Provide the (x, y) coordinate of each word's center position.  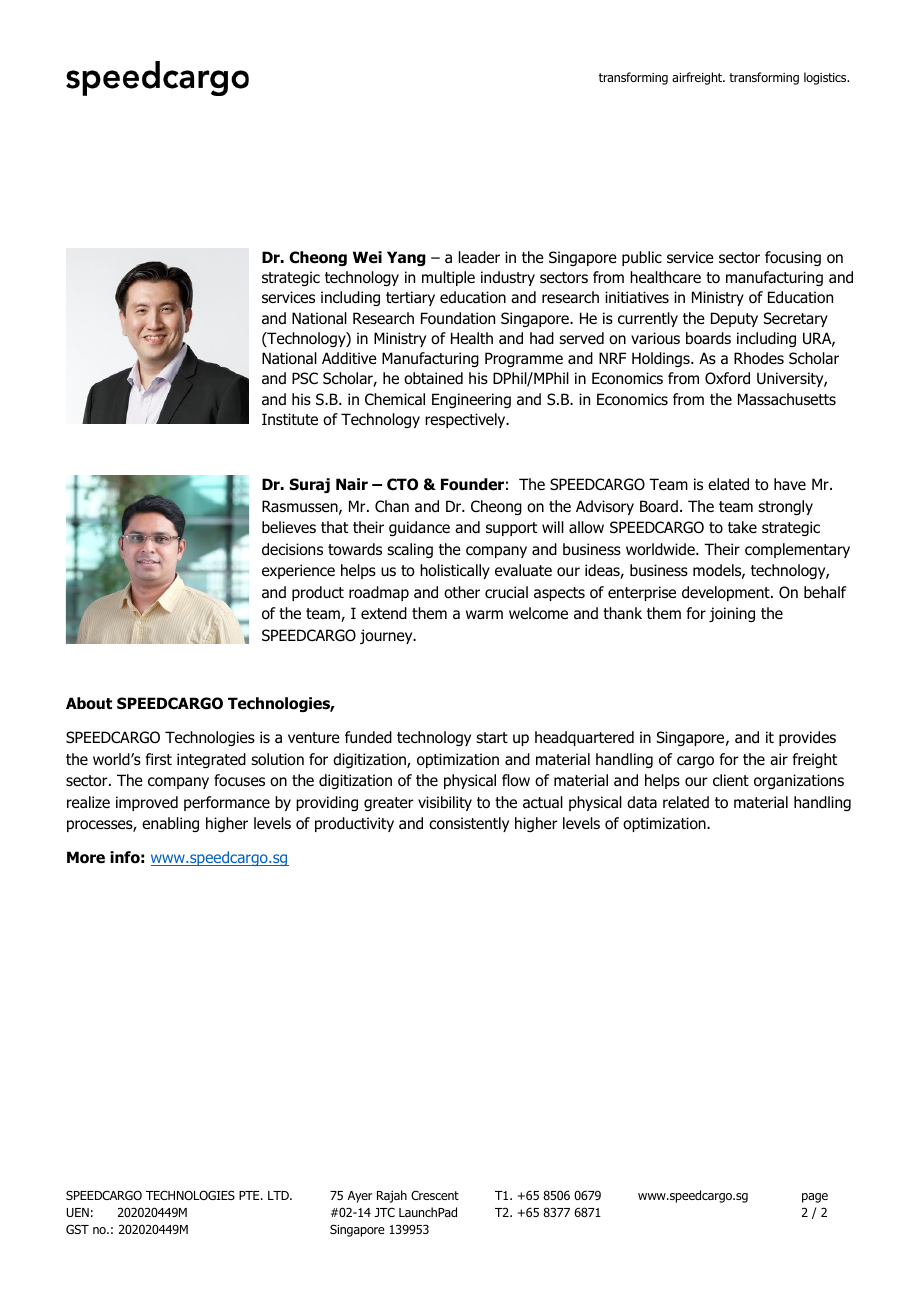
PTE (250, 1195)
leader (479, 257)
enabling (170, 824)
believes (289, 527)
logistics (826, 78)
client (731, 780)
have (790, 484)
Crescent (435, 1195)
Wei (367, 257)
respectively (466, 420)
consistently (469, 824)
